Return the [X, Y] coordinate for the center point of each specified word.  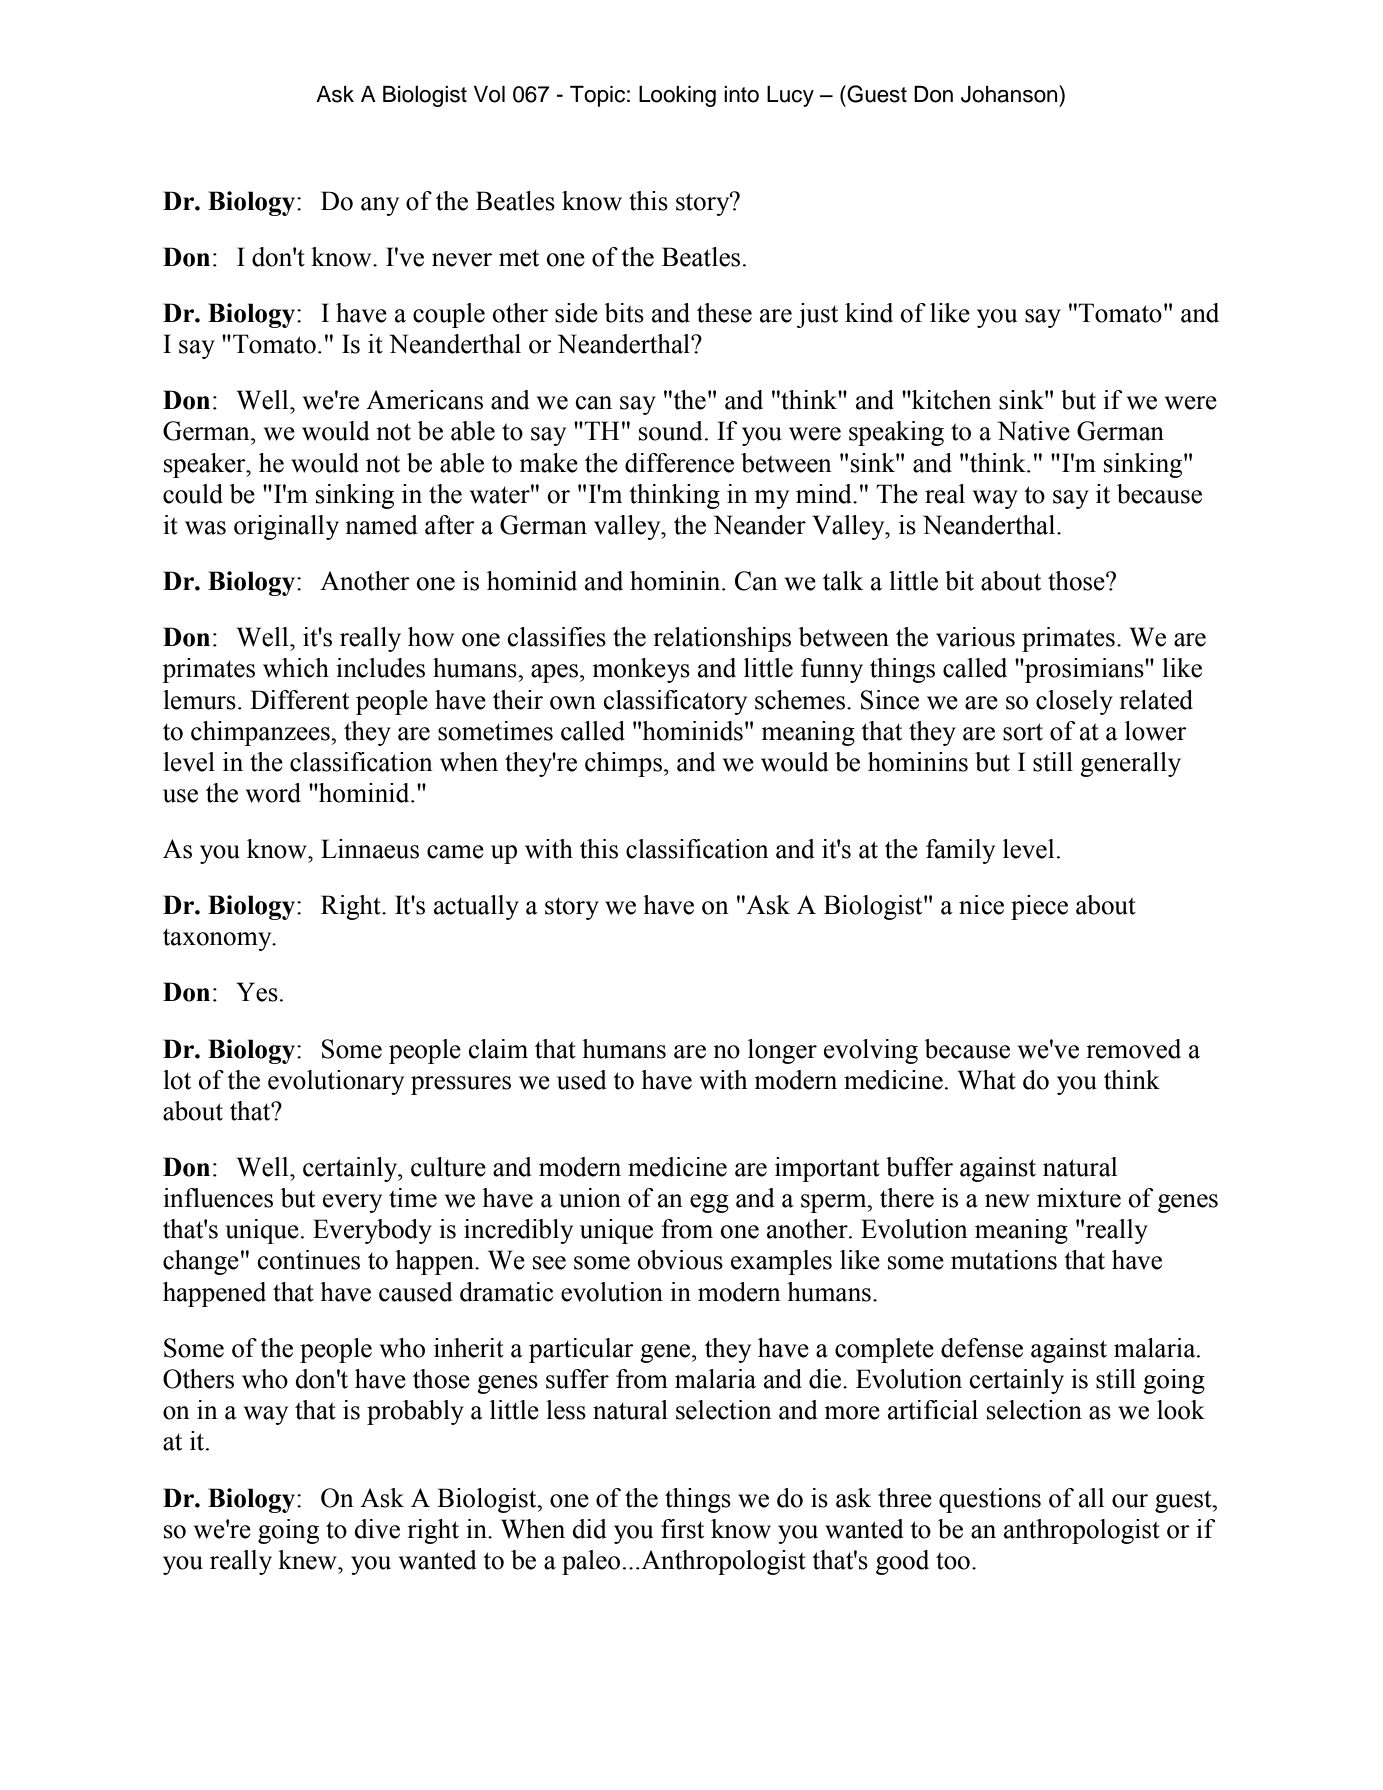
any [380, 206]
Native [1034, 431]
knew [308, 1560]
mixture [1079, 1198]
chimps [623, 764]
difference [679, 463]
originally [286, 527]
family [960, 851]
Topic [597, 96]
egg [709, 1203]
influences [218, 1198]
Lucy [790, 96]
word [273, 793]
